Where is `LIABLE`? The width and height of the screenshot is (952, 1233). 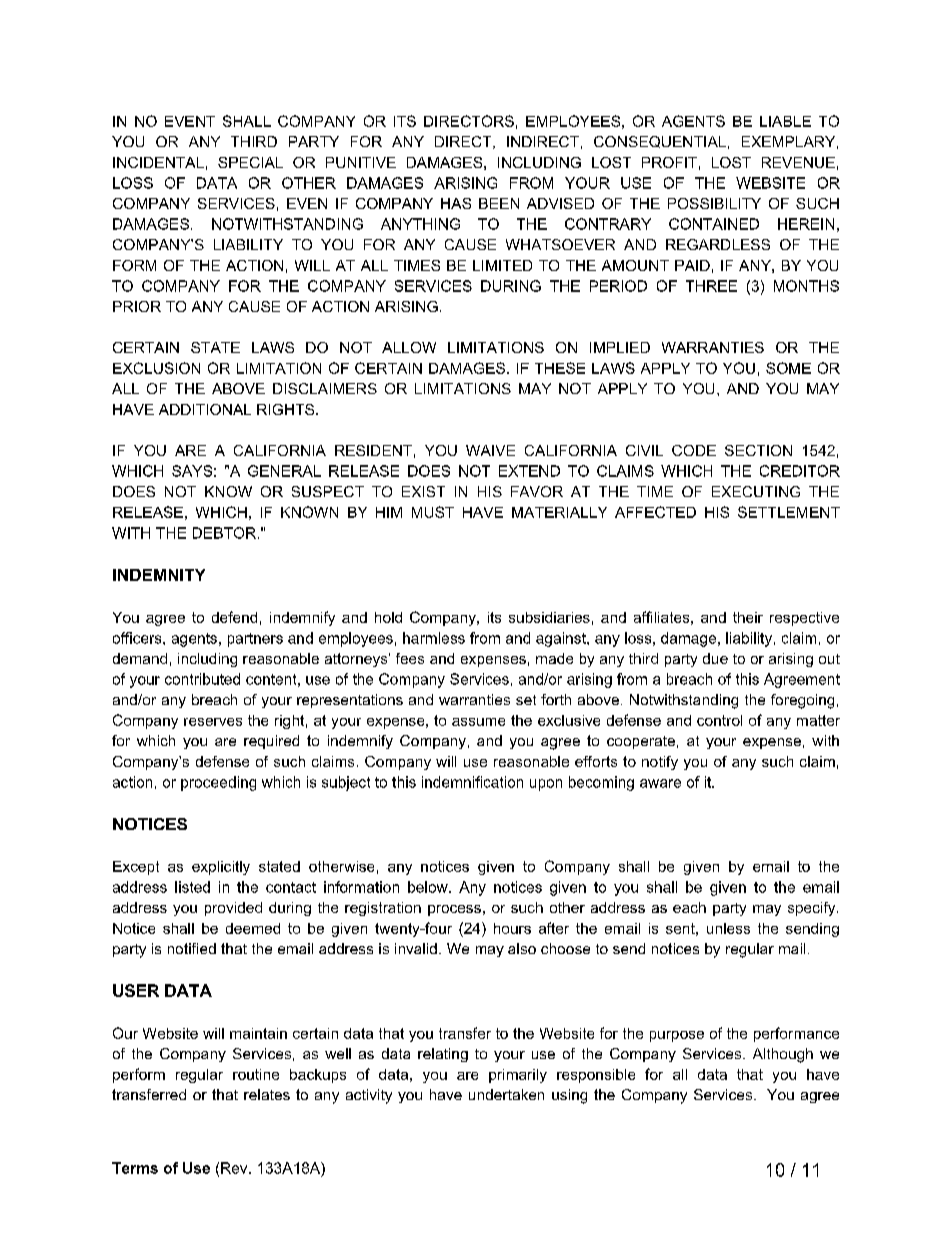 LIABLE is located at coordinates (785, 121).
